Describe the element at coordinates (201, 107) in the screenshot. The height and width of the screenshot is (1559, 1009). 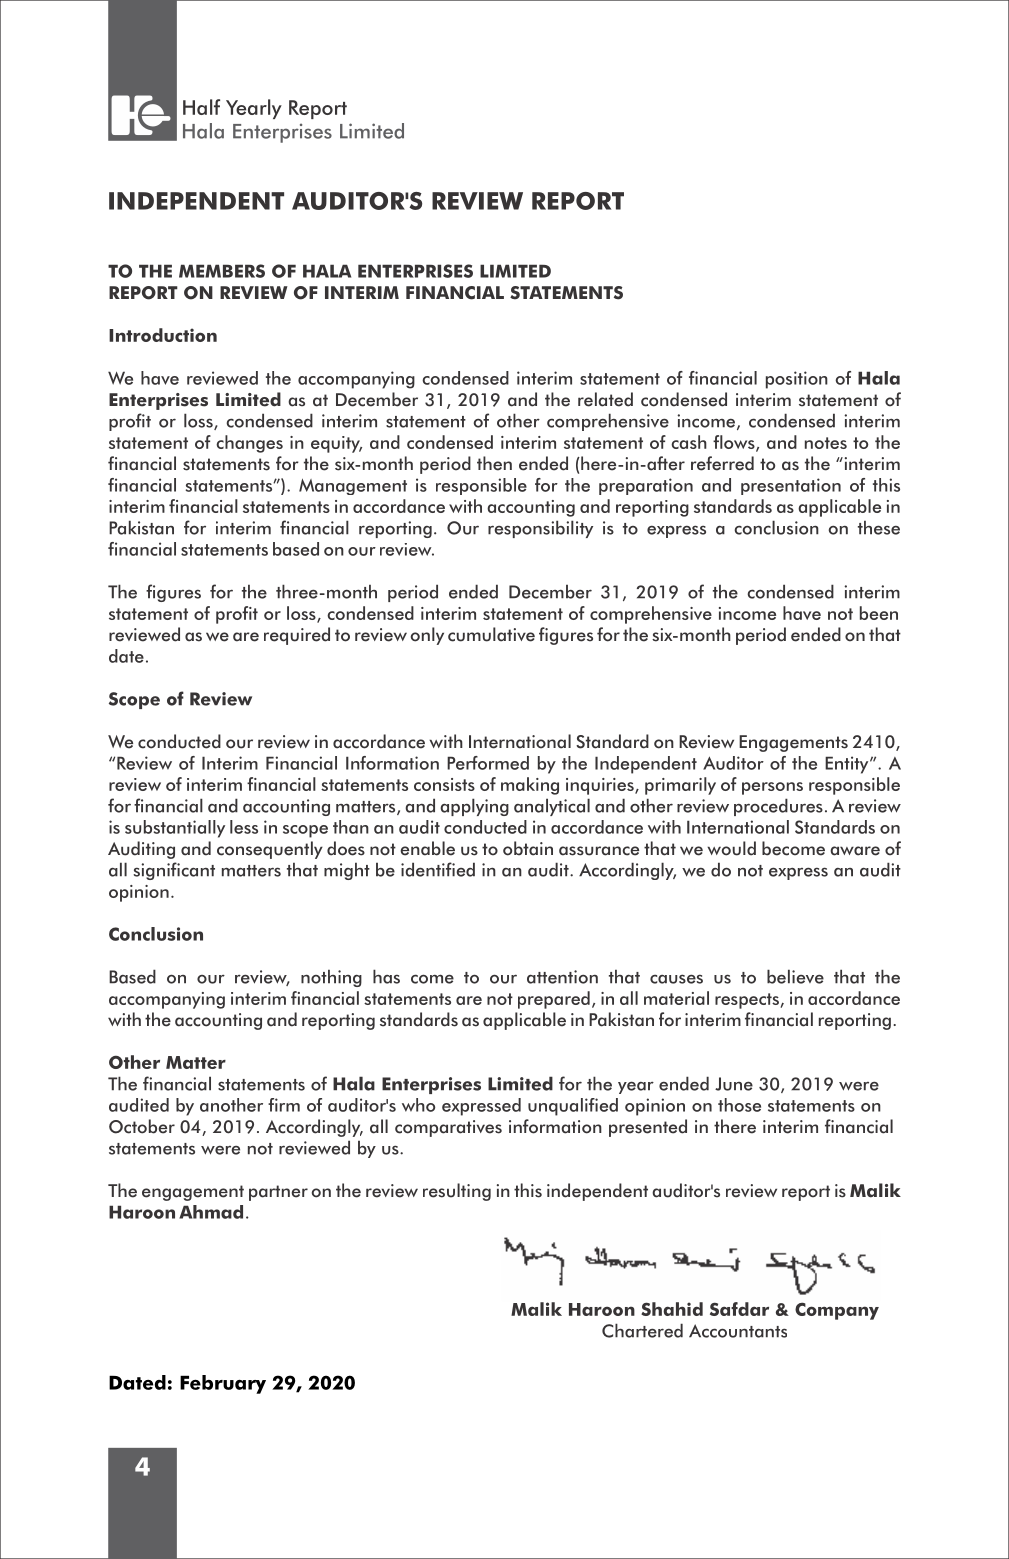
I see `Half` at that location.
